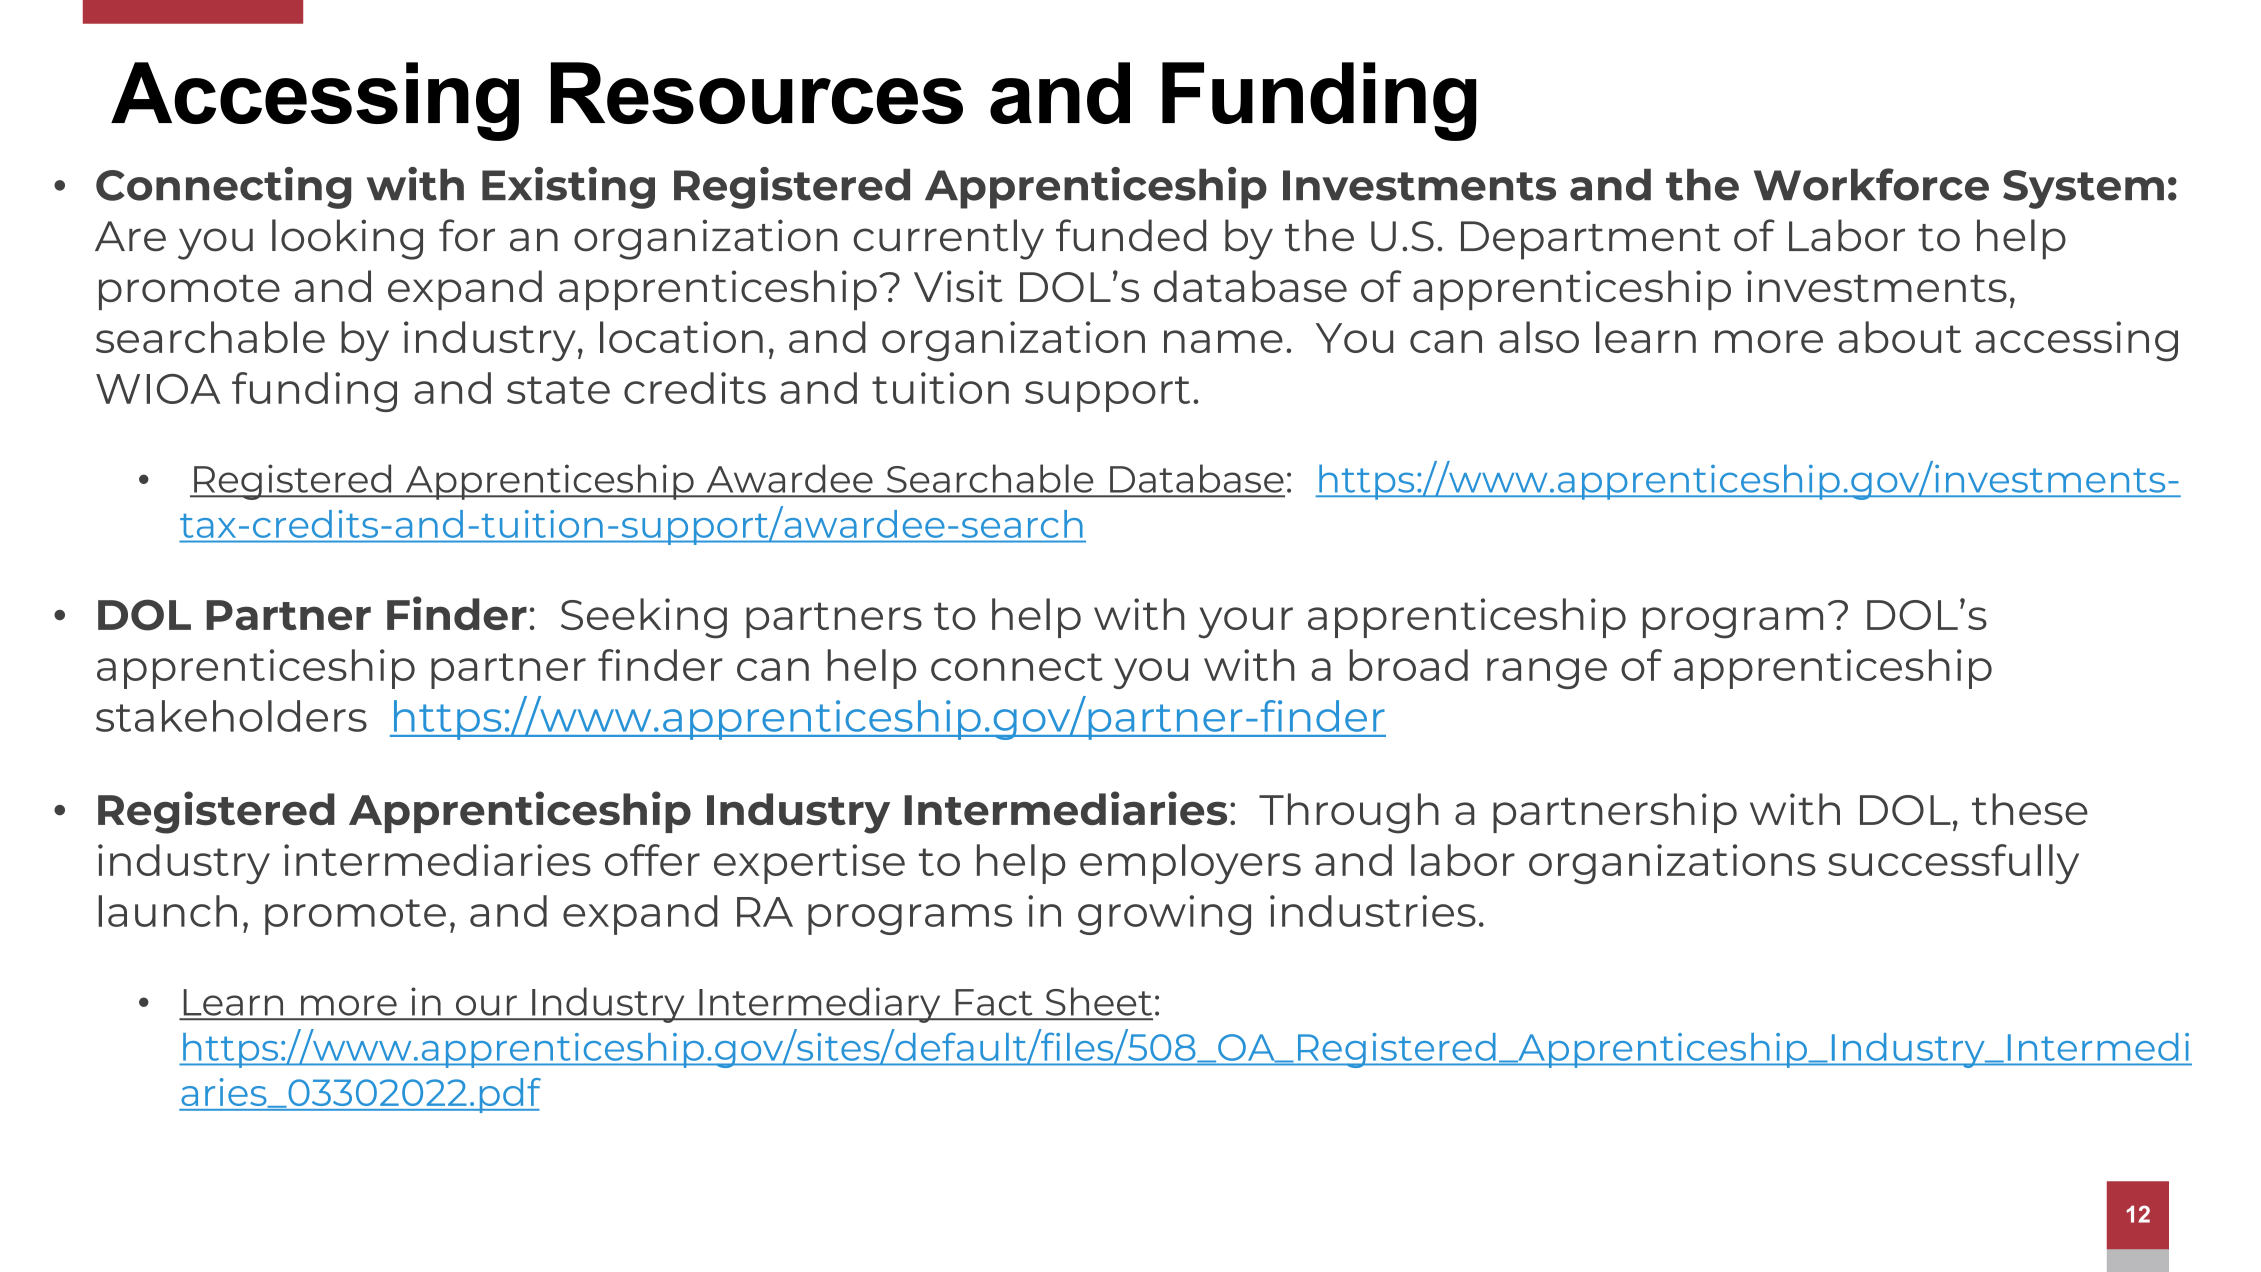  I want to click on name, so click(1223, 341).
